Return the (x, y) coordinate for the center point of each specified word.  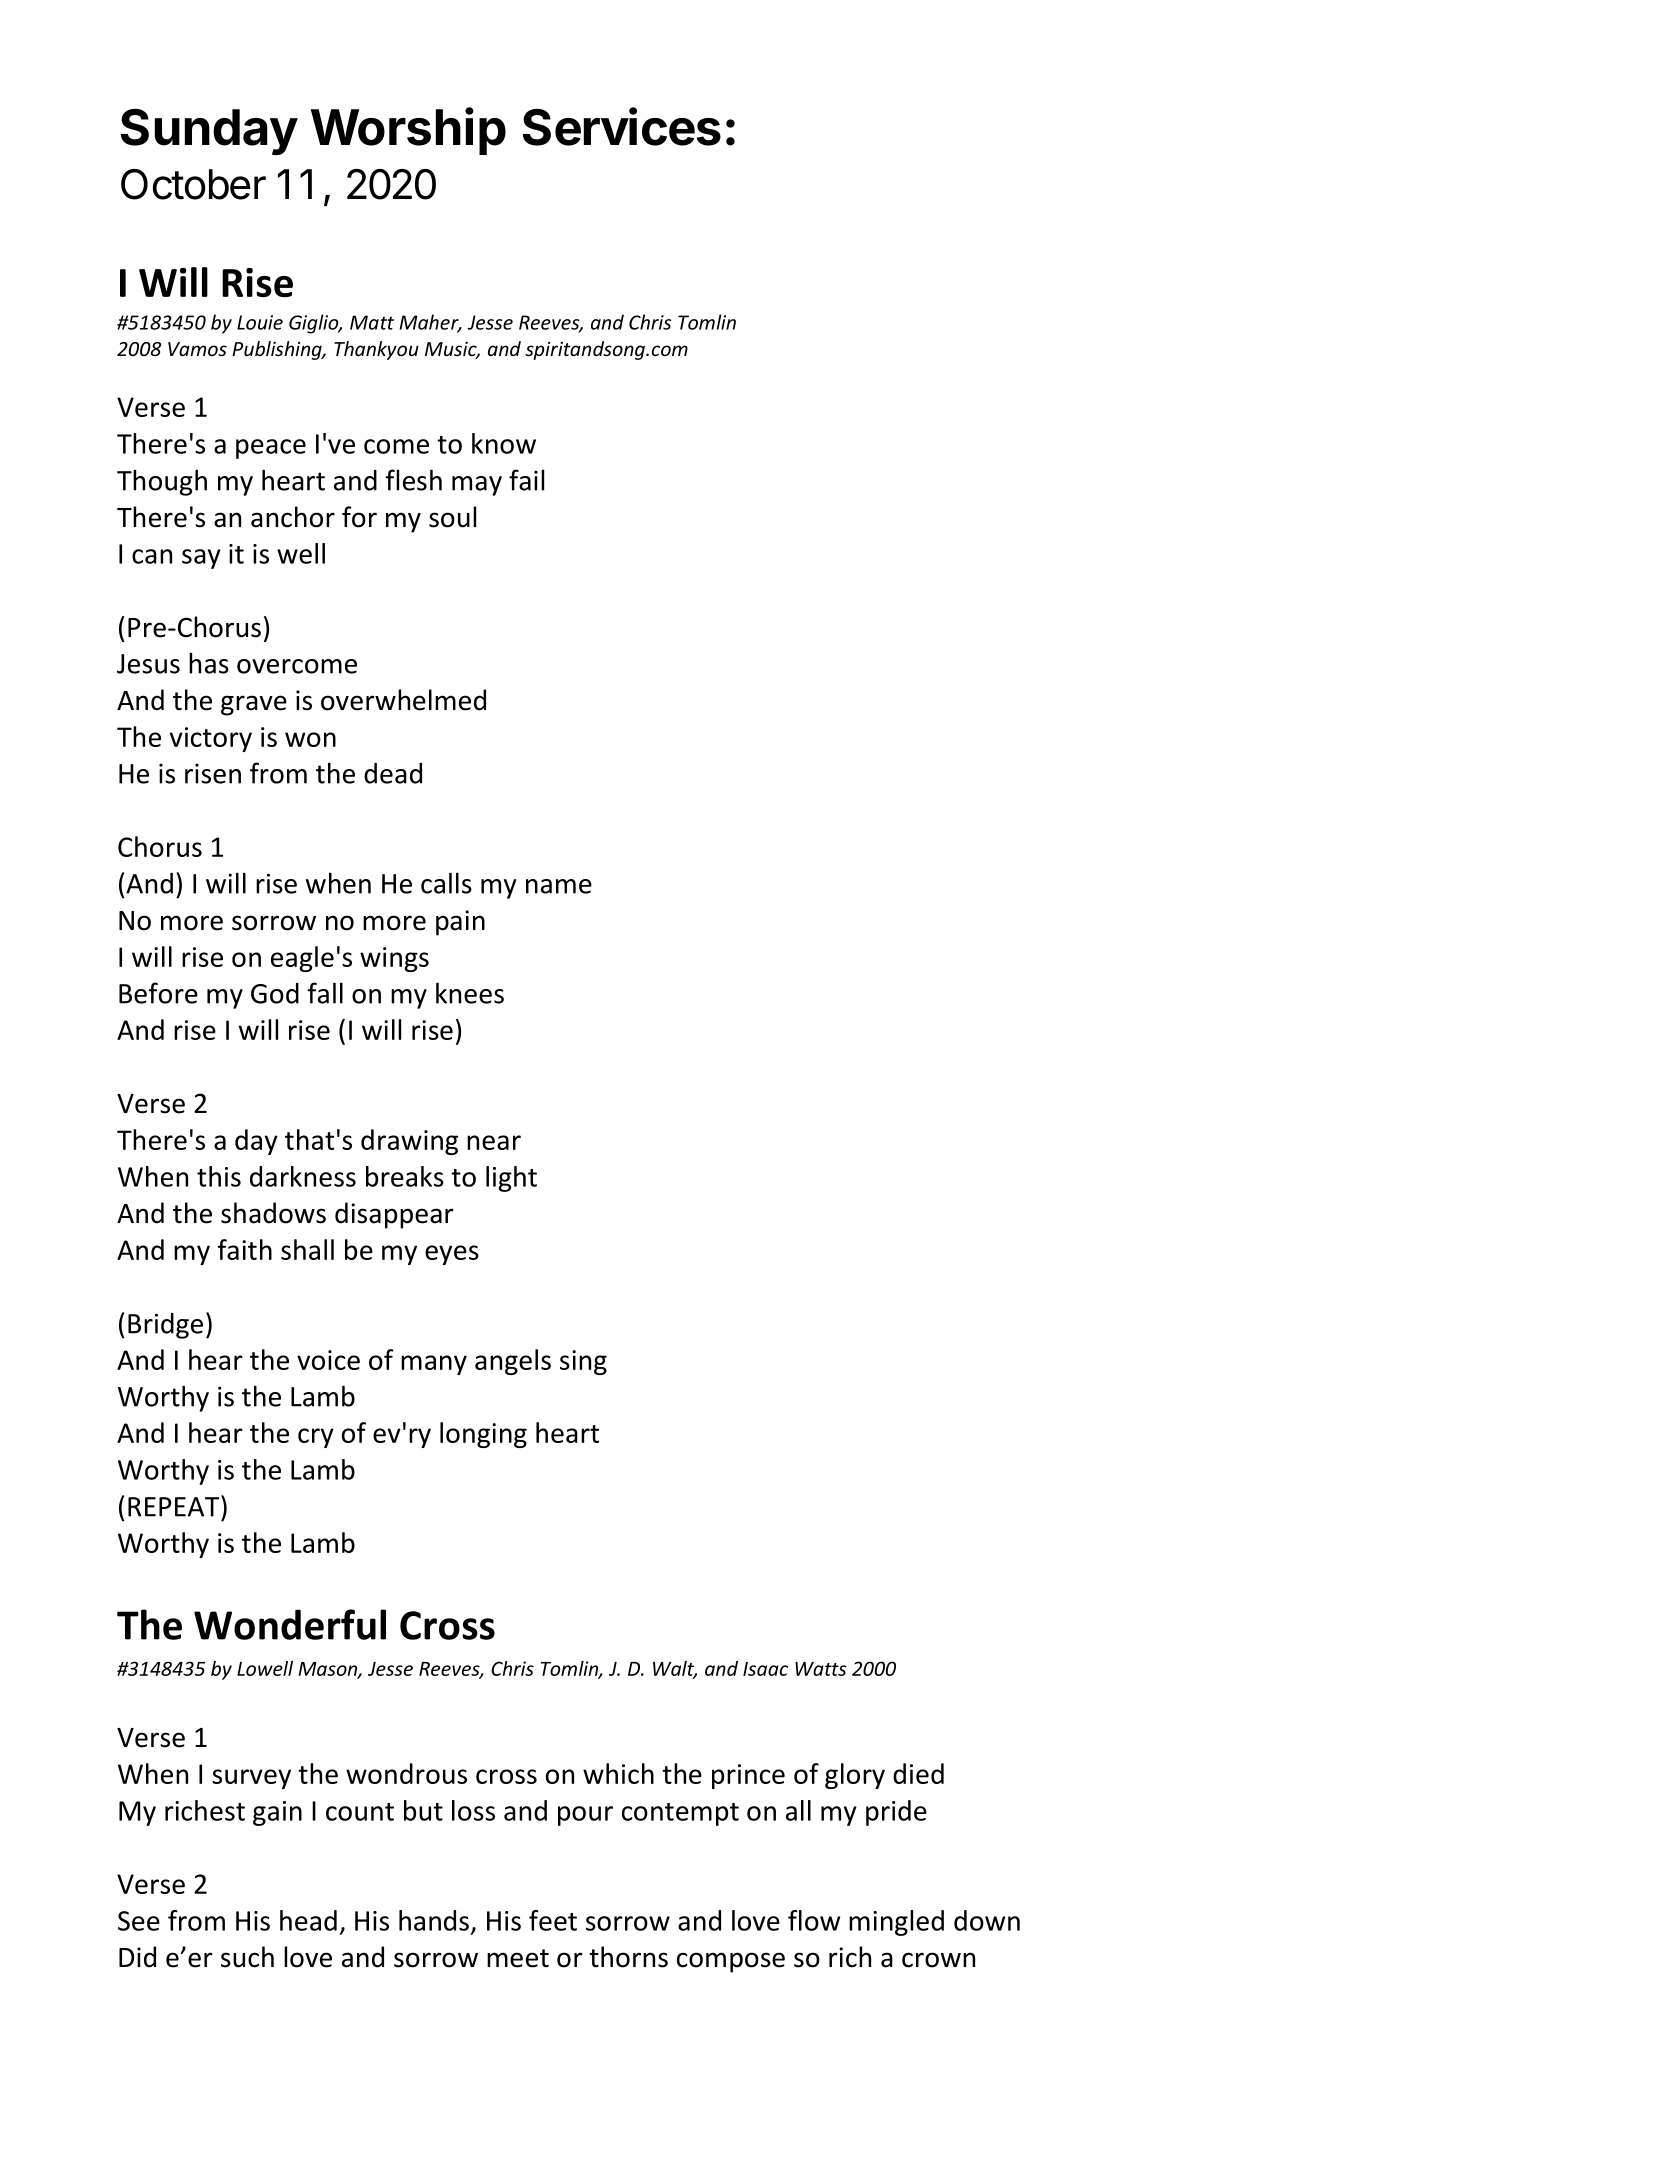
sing (583, 1362)
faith (245, 1249)
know (504, 443)
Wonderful (290, 1624)
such (247, 1957)
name (559, 886)
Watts (821, 1669)
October (193, 184)
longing (483, 1435)
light (511, 1179)
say (201, 559)
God (275, 993)
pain (460, 923)
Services (622, 126)
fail (526, 480)
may (477, 486)
